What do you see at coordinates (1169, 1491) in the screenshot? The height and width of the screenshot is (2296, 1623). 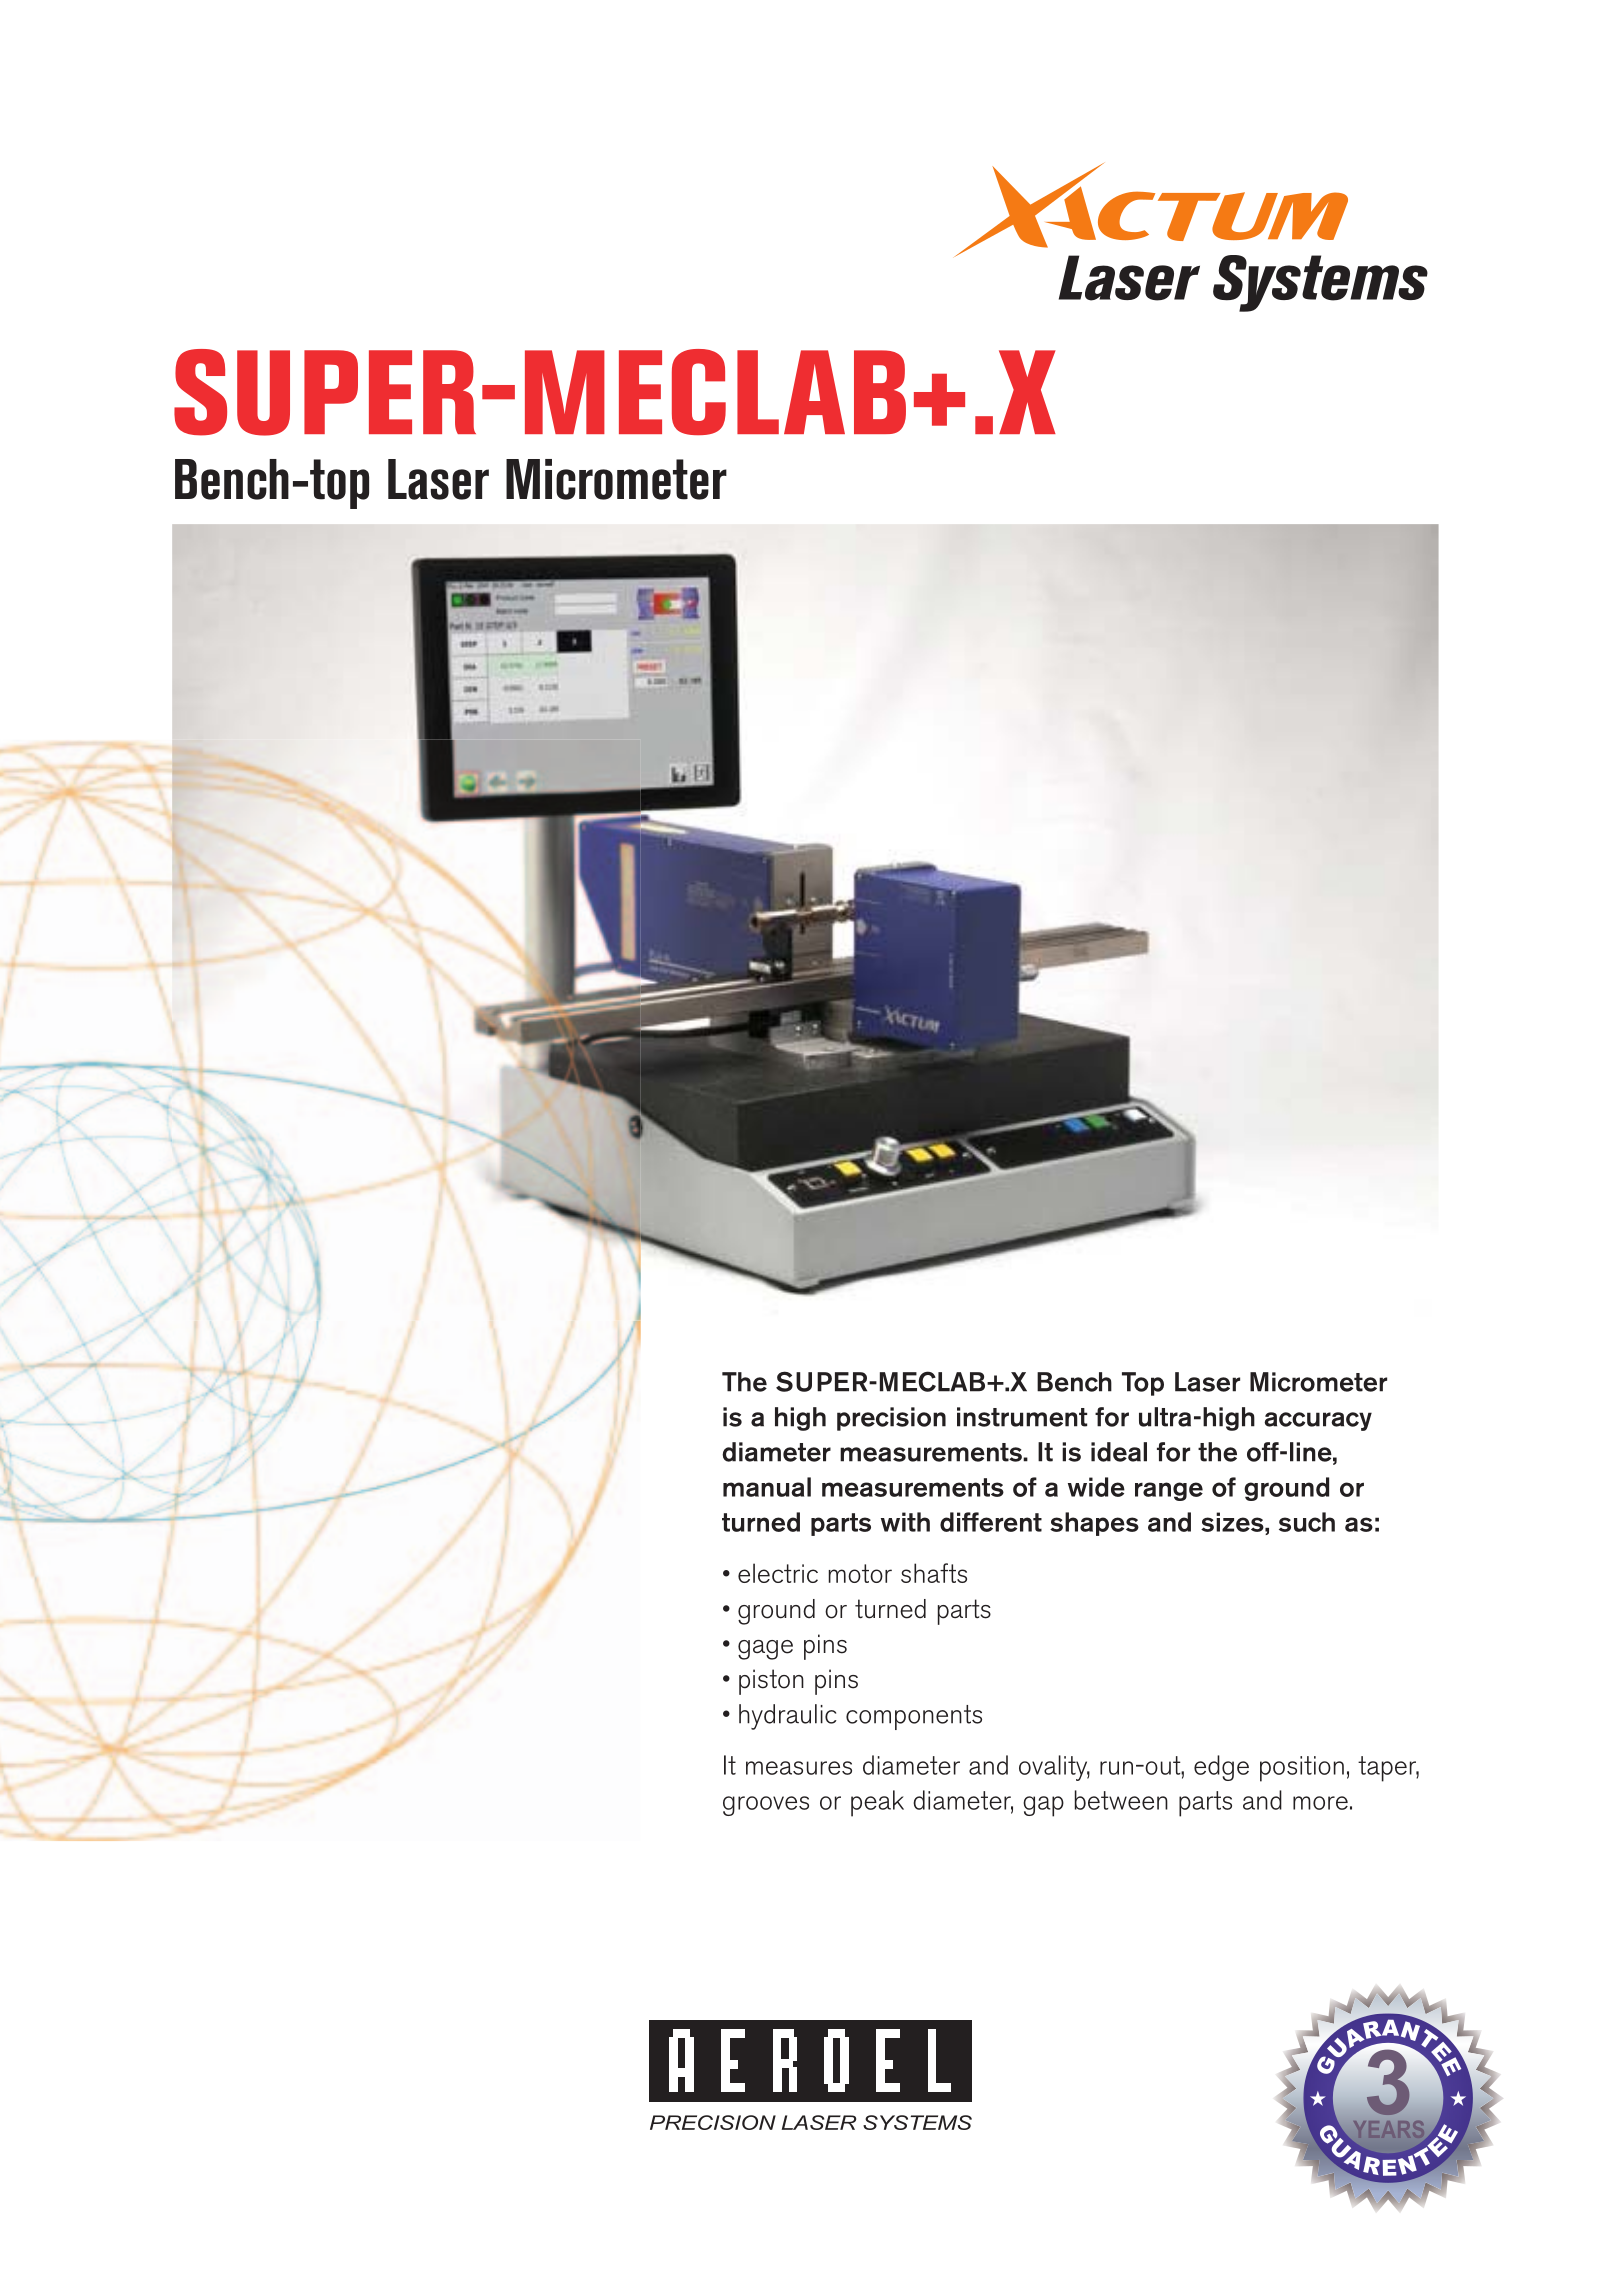 I see `range` at bounding box center [1169, 1491].
